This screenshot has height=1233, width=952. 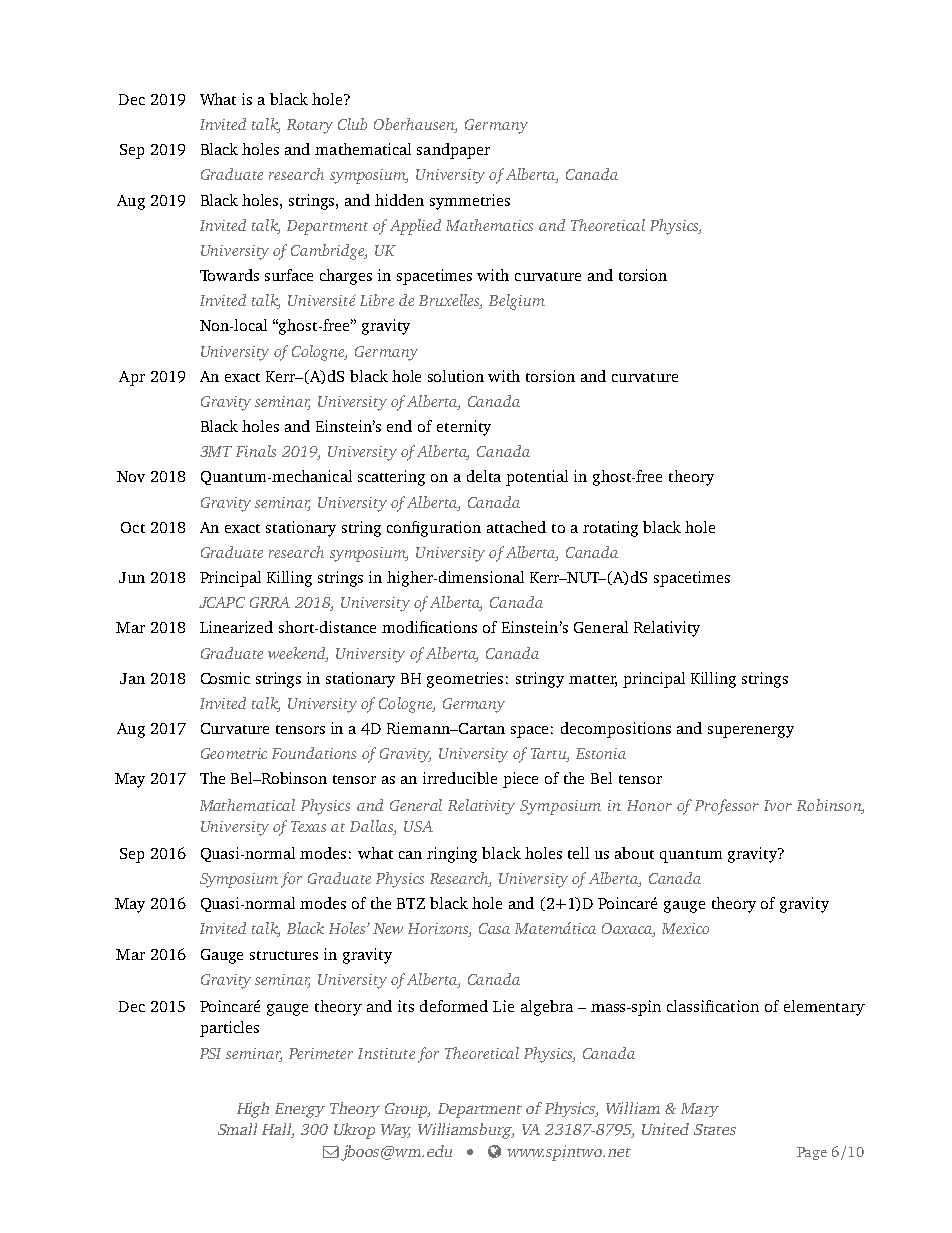 What do you see at coordinates (237, 1129) in the screenshot?
I see `Small` at bounding box center [237, 1129].
